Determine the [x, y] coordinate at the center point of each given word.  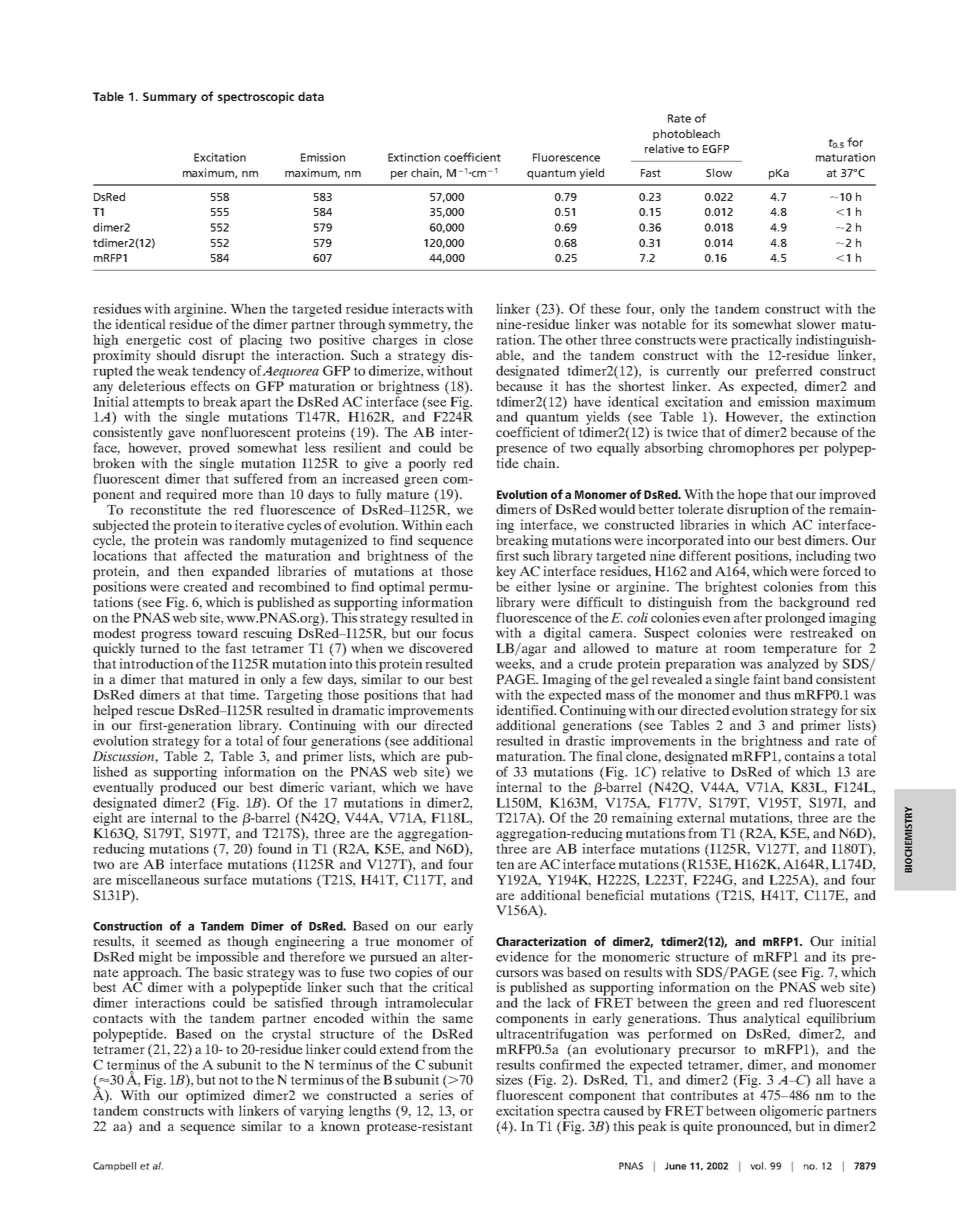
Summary [170, 98]
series [436, 1095]
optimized [215, 1098]
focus [457, 633]
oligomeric [791, 1112]
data [311, 96]
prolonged [795, 618]
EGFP [716, 149]
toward [217, 633]
